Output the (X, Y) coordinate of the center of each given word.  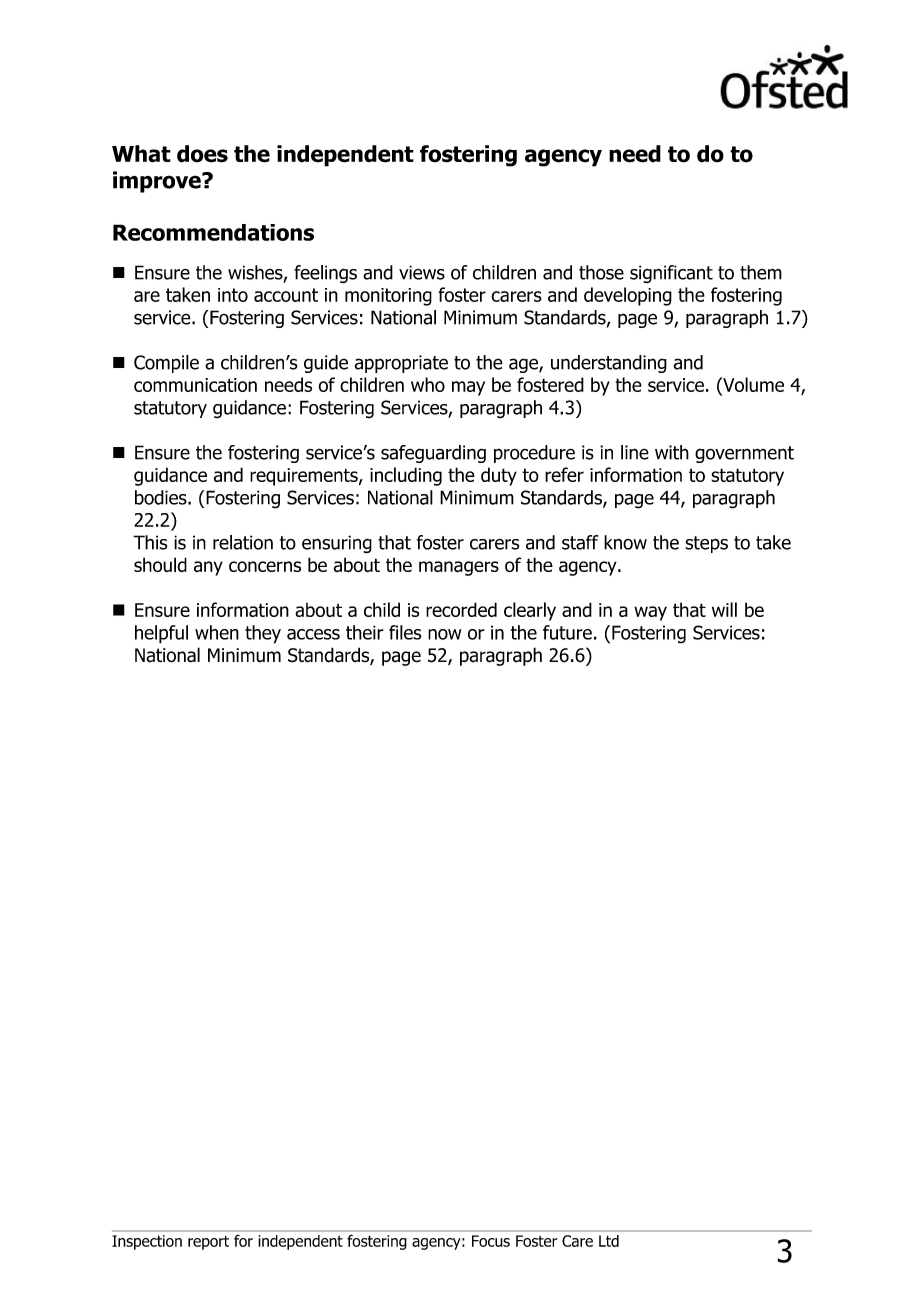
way (650, 613)
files (405, 632)
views (422, 272)
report (208, 1242)
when (217, 632)
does (202, 154)
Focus (491, 1241)
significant (671, 274)
